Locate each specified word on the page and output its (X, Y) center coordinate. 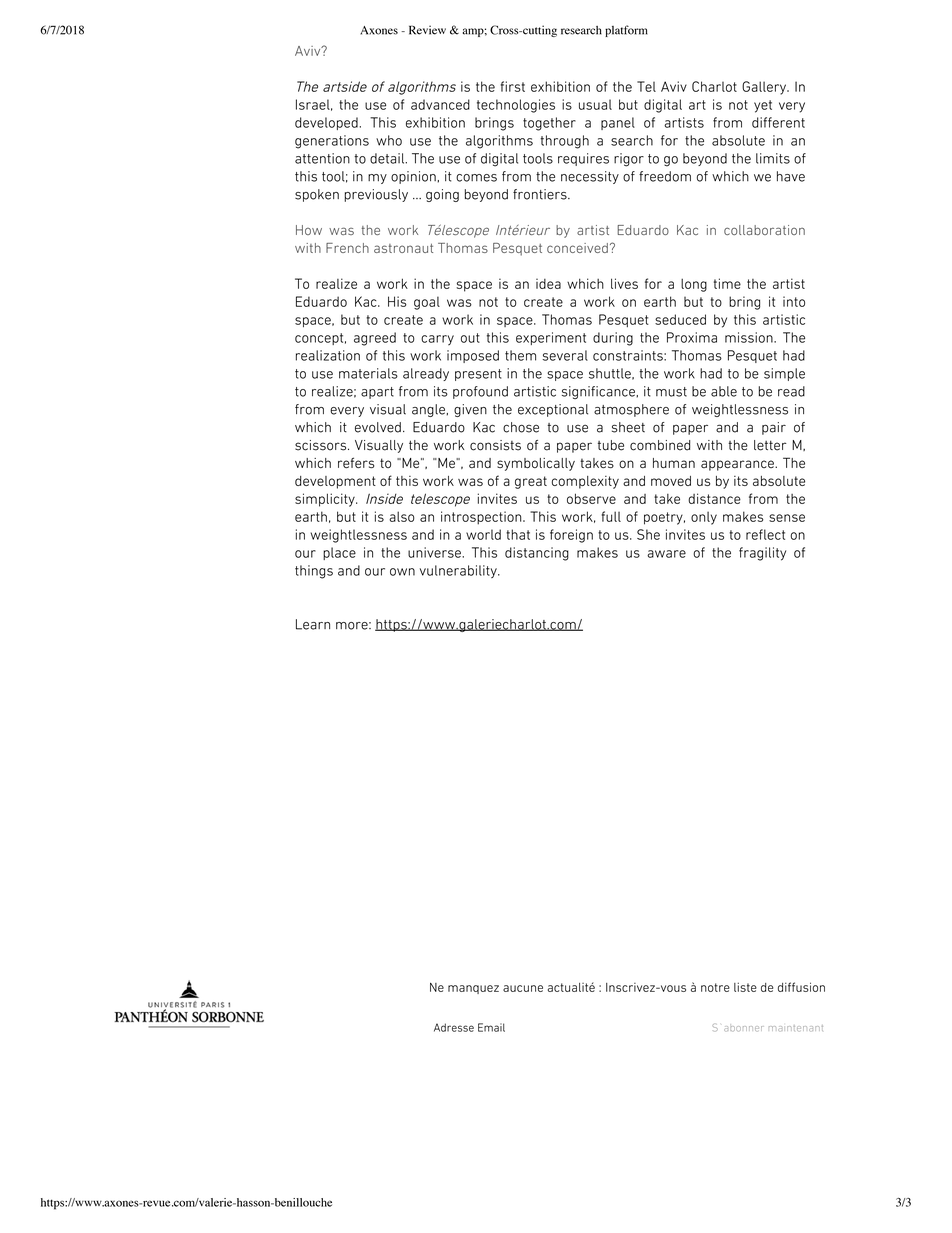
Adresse (454, 1027)
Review (427, 30)
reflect (765, 534)
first (513, 86)
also (402, 516)
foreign (571, 536)
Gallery (765, 88)
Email (491, 1027)
